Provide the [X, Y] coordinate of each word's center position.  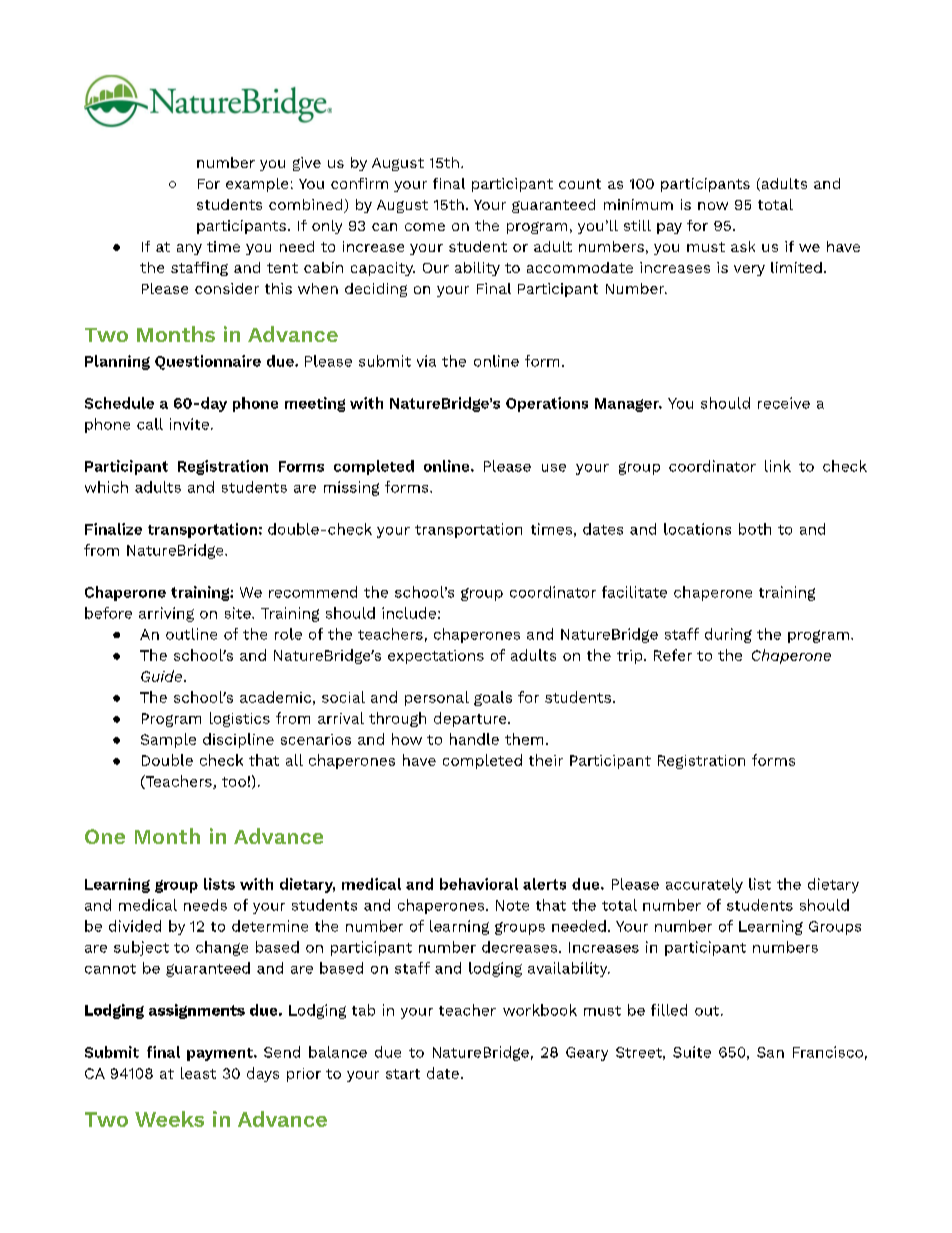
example [257, 185]
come [425, 227]
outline [191, 634]
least [198, 1073]
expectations [436, 657]
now [713, 206]
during [728, 635]
